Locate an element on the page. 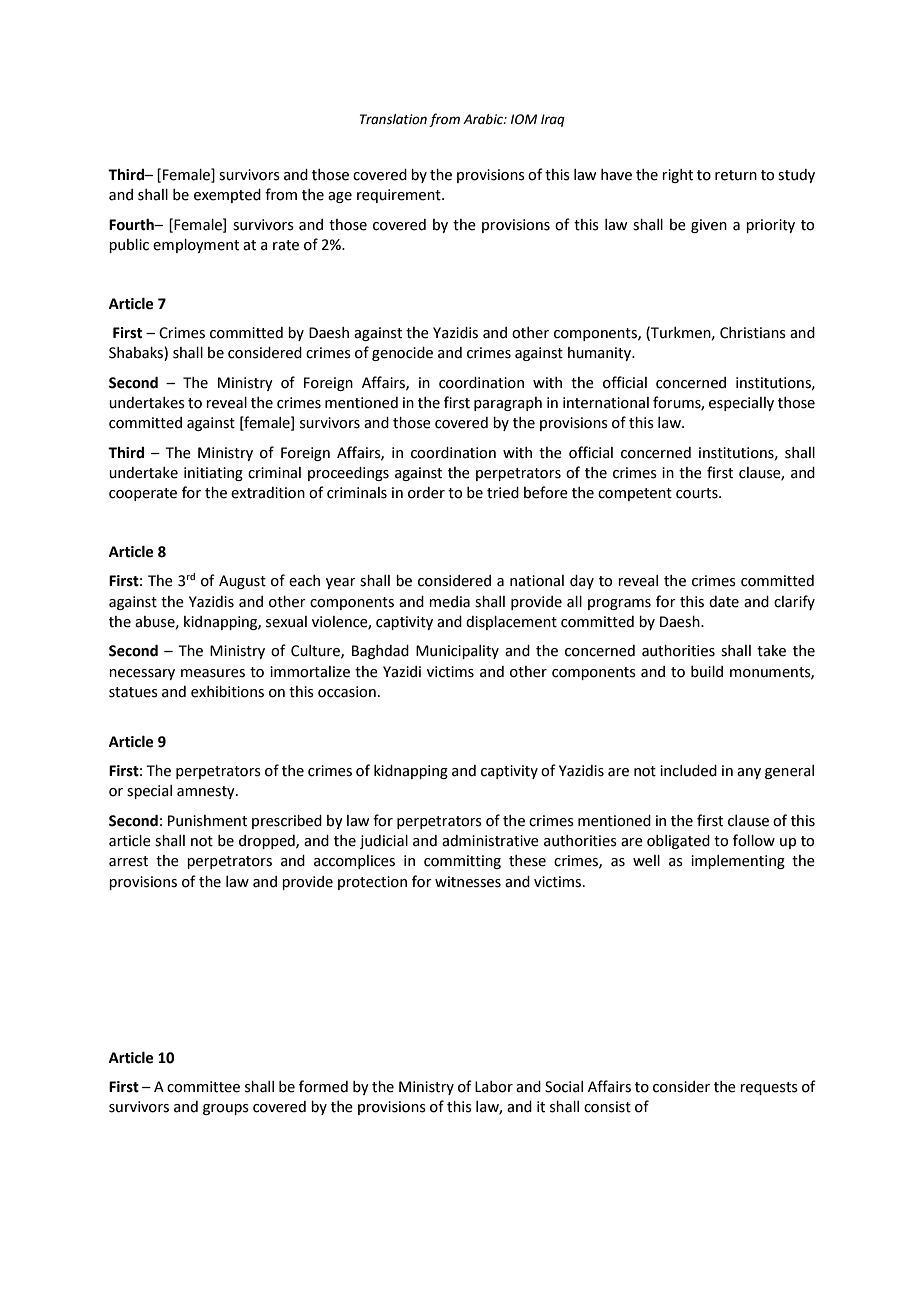 The image size is (924, 1308). administrative is located at coordinates (490, 841).
